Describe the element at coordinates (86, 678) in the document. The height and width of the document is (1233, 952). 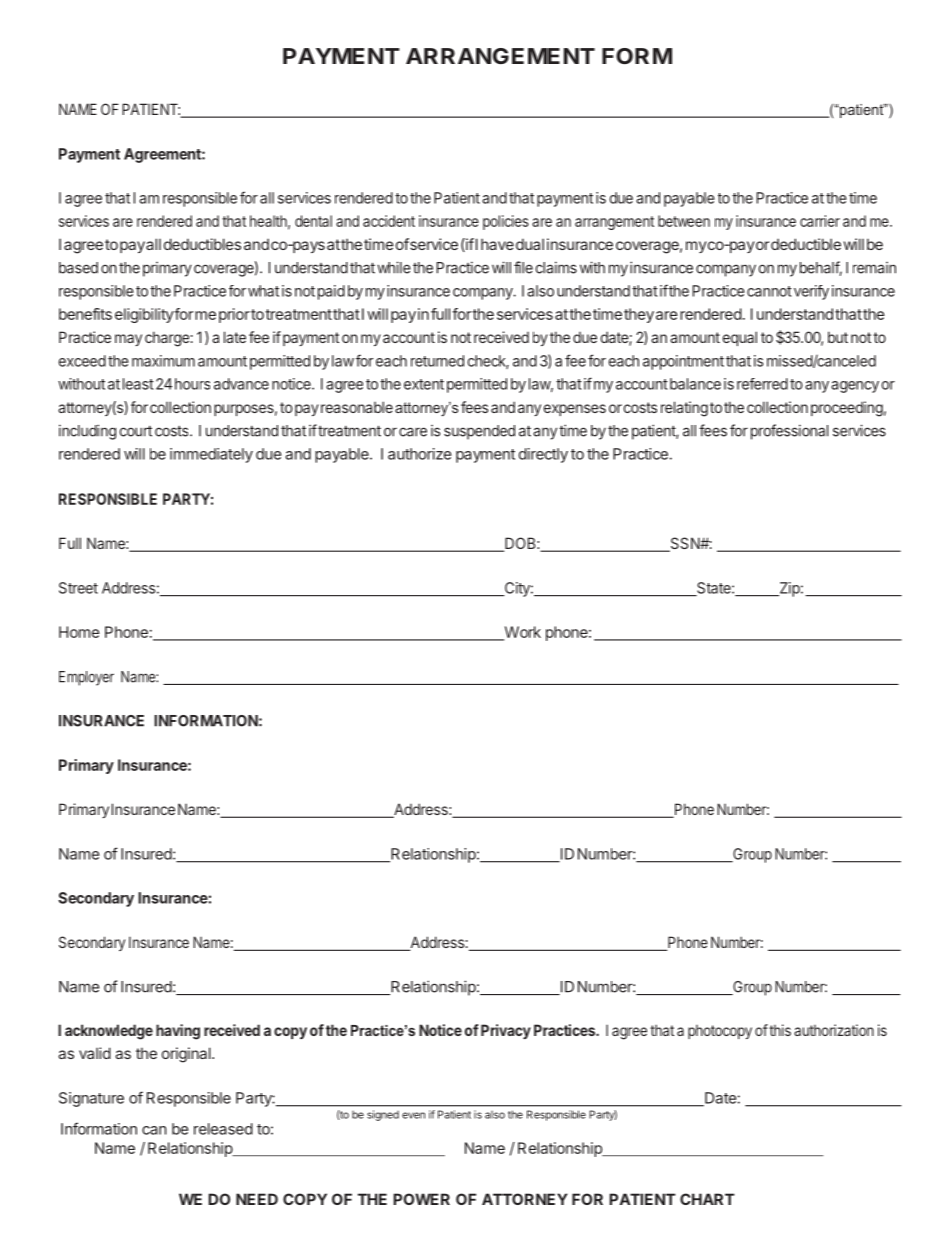
I see `Employer` at that location.
